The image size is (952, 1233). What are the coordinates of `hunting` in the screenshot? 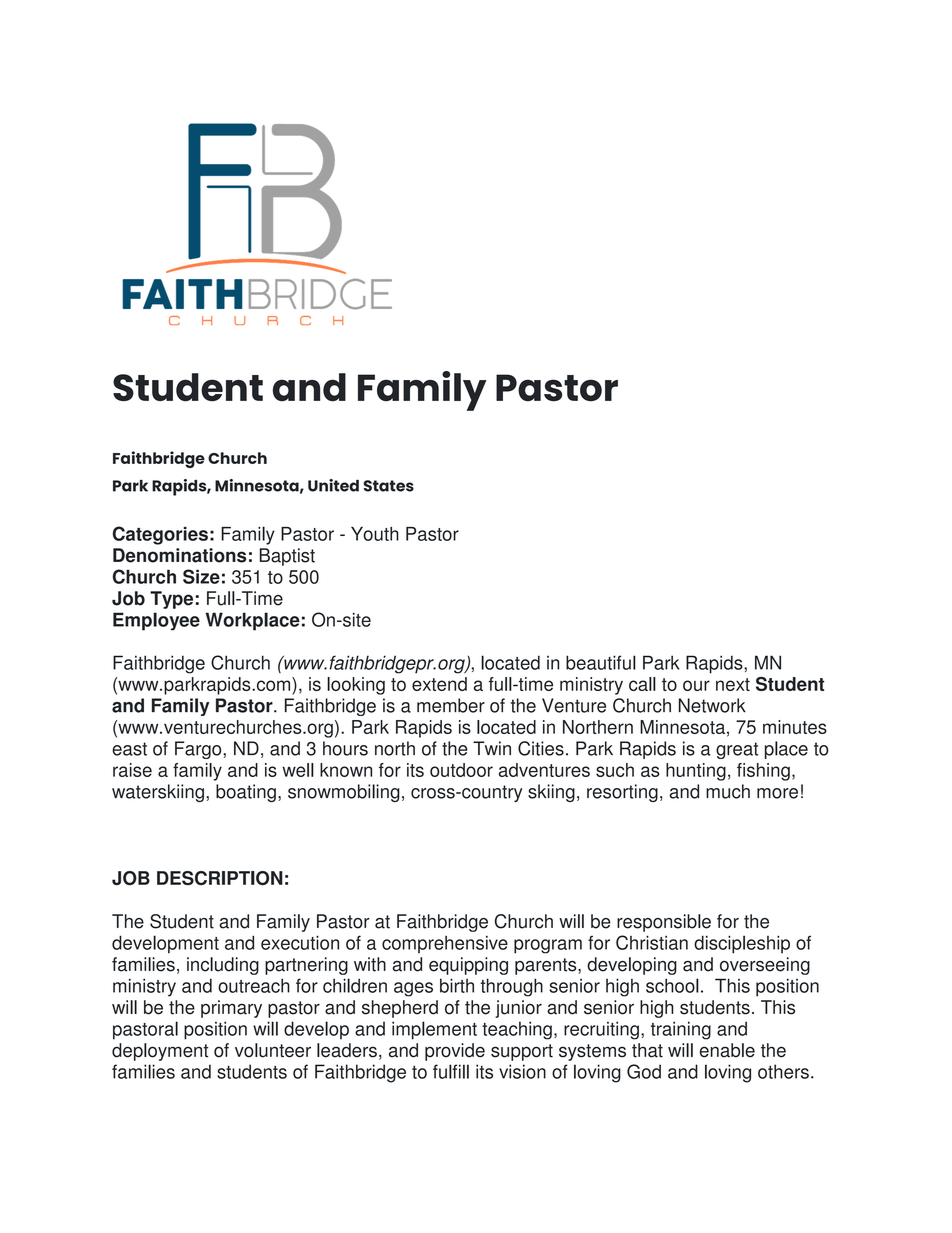 It's located at (696, 772).
